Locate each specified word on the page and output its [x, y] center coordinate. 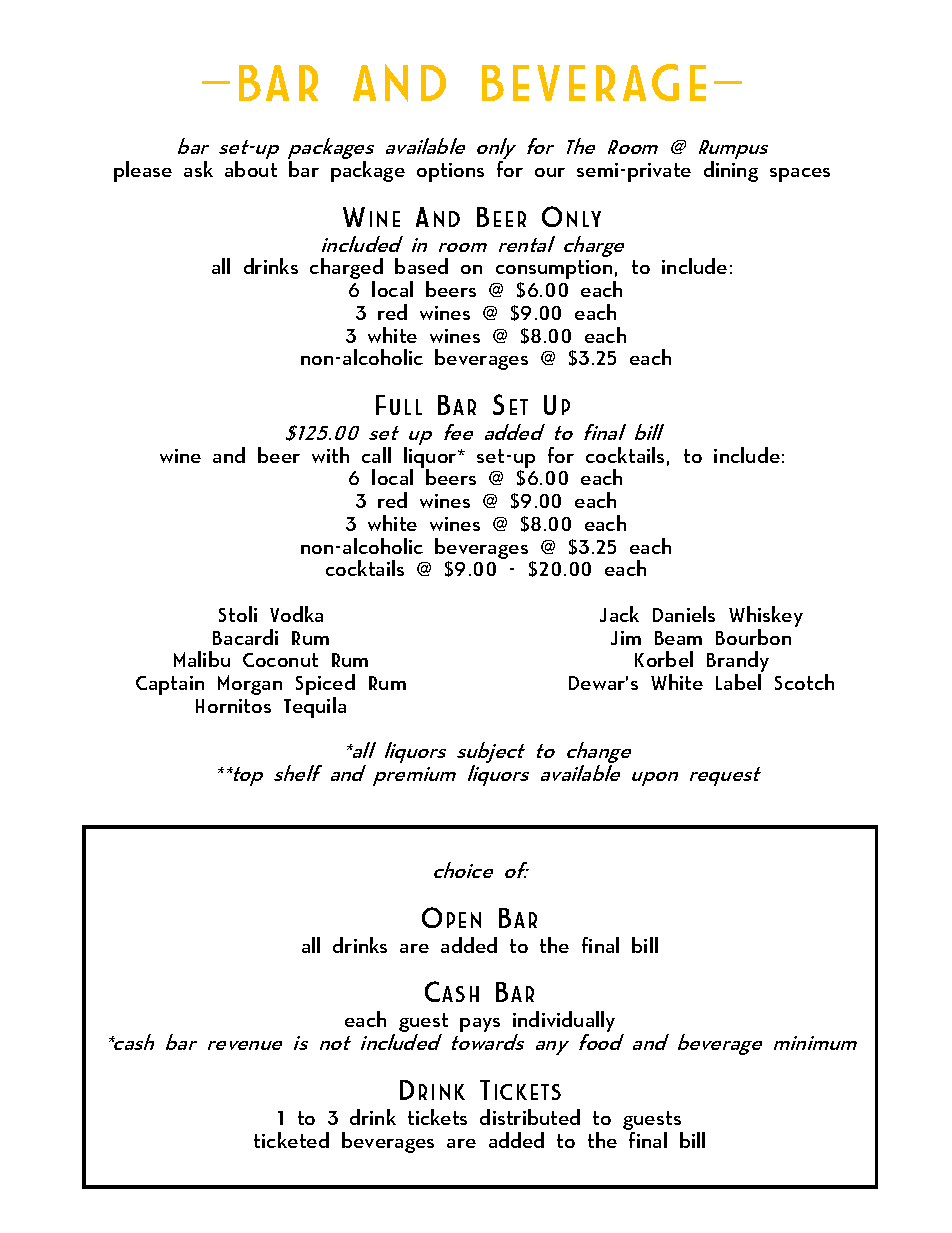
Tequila [315, 707]
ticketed [291, 1140]
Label [738, 682]
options [450, 172]
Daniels [684, 614]
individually [564, 1023]
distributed [530, 1117]
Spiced [325, 686]
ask [198, 169]
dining [731, 171]
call [376, 455]
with [330, 455]
